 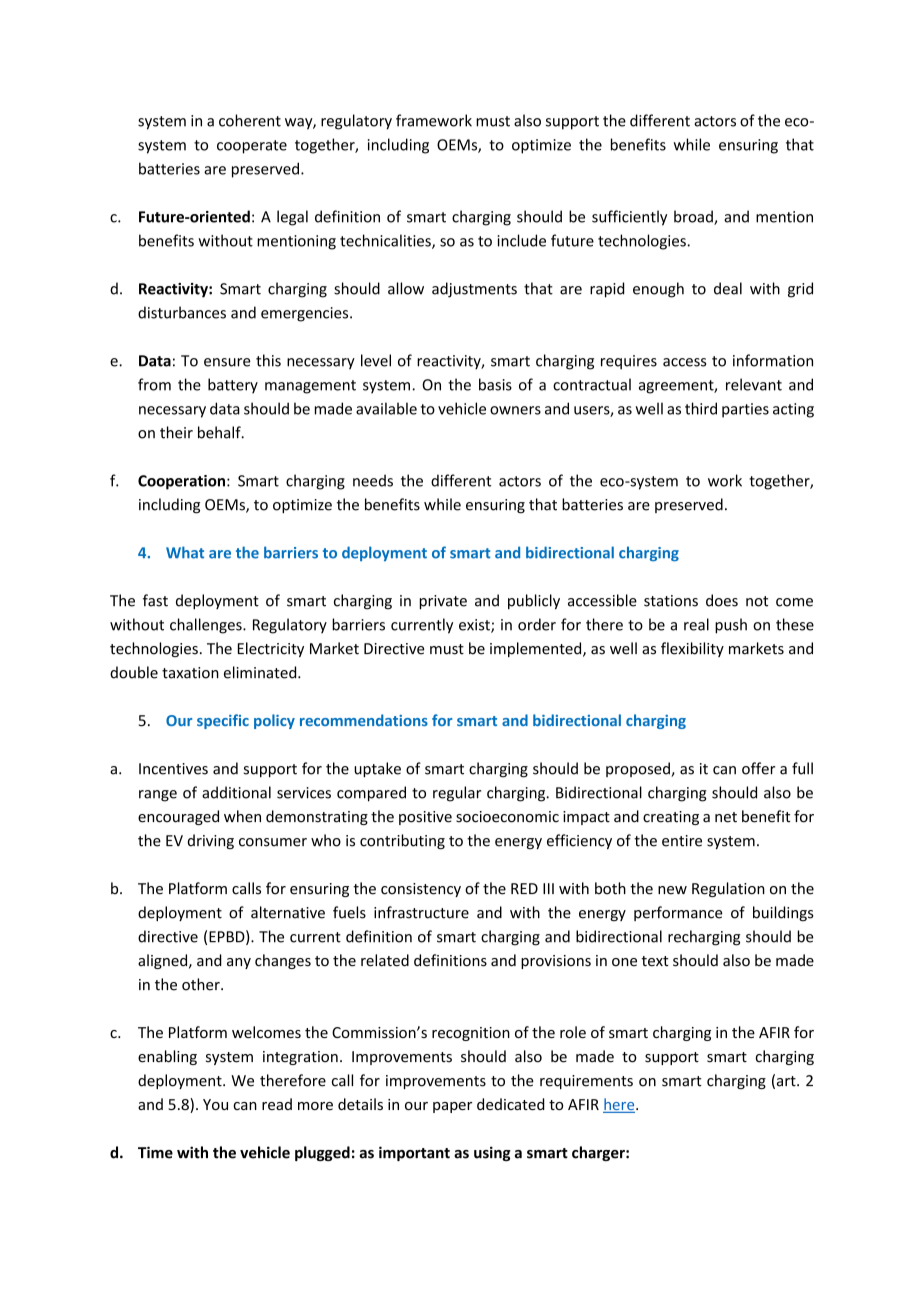 I want to click on paper, so click(x=452, y=1107).
